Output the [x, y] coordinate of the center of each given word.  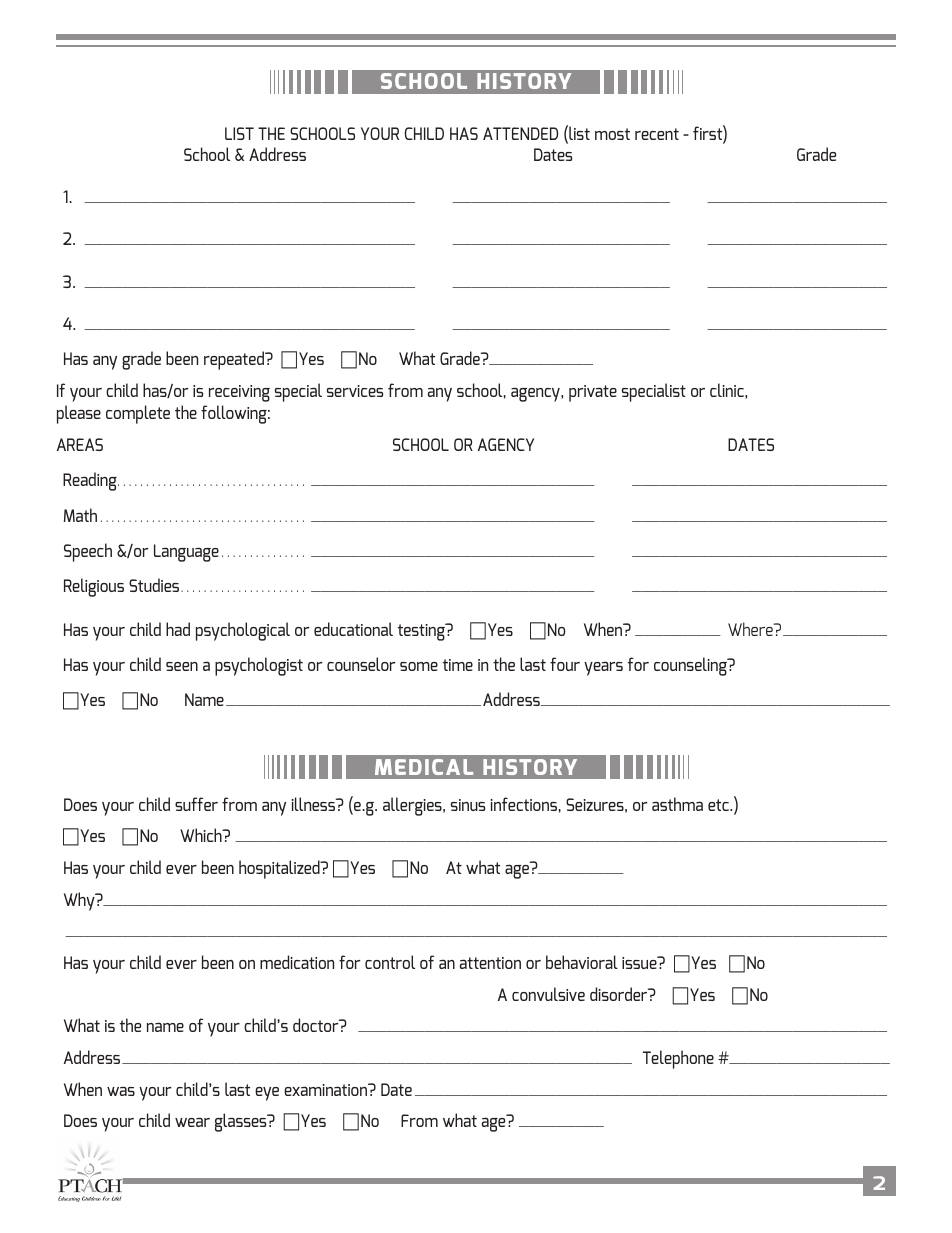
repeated [235, 360]
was [121, 1091]
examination [327, 1089]
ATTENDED [520, 133]
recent [657, 134]
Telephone [678, 1059]
